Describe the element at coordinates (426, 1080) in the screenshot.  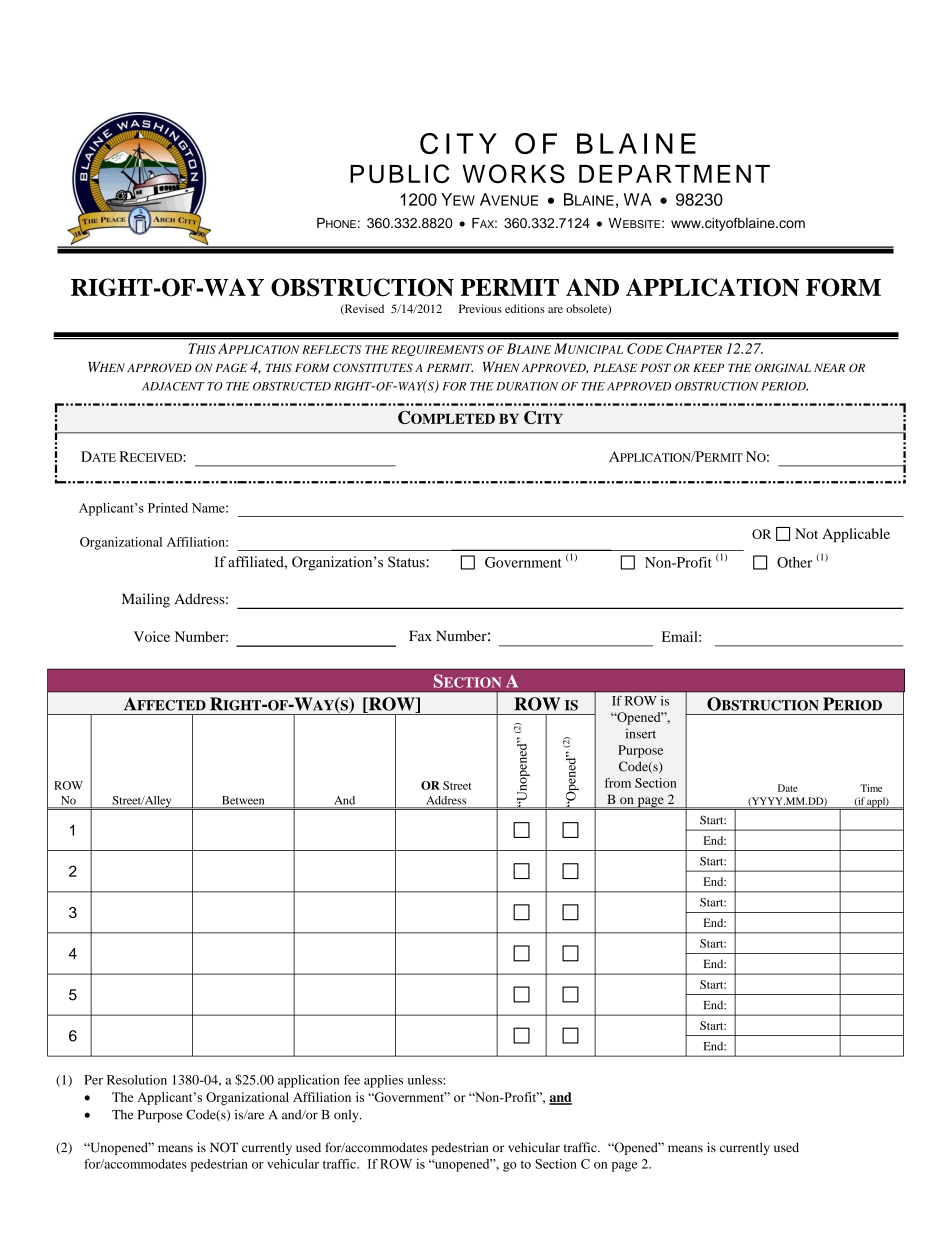
I see `unless` at that location.
